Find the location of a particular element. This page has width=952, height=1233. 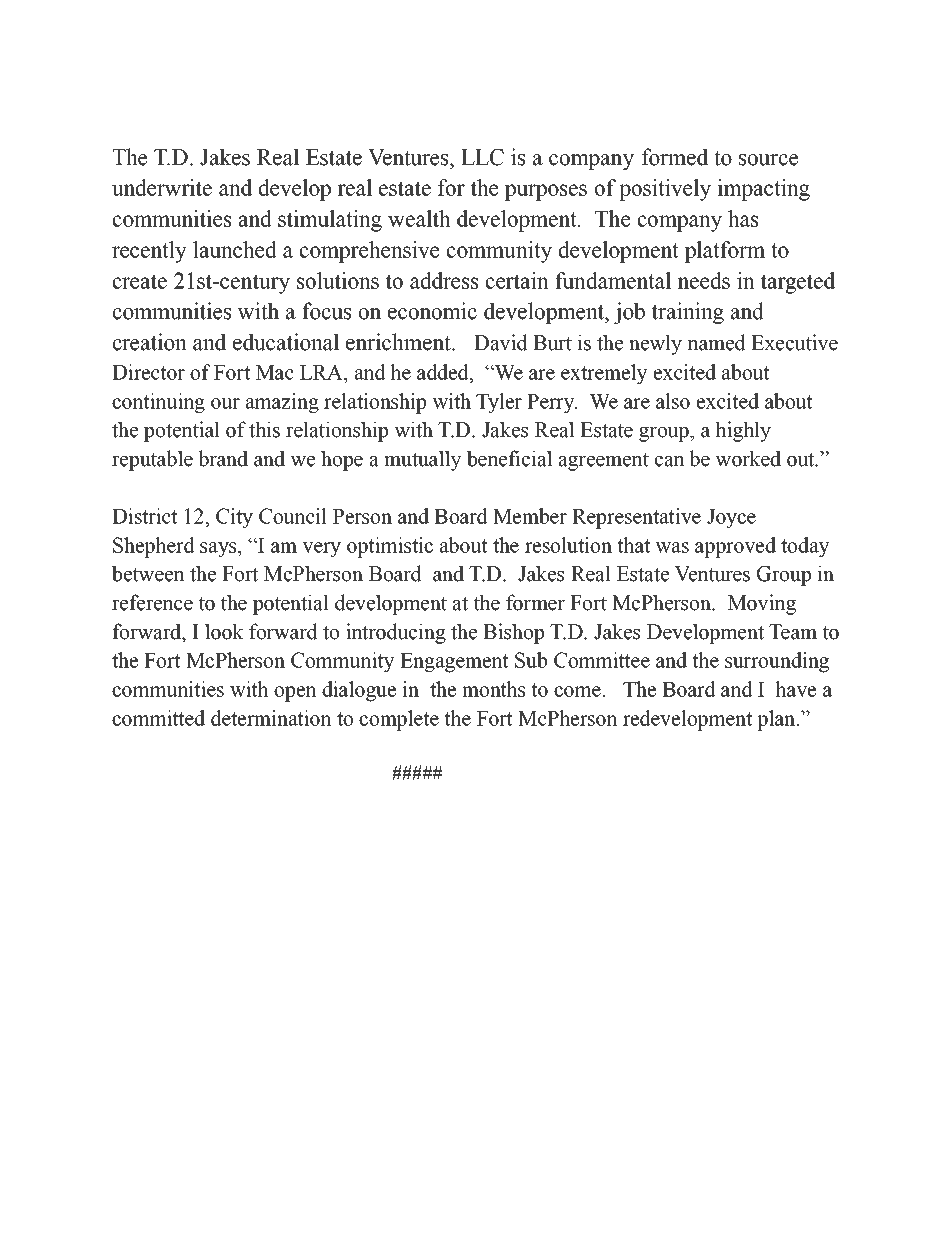

Joyce is located at coordinates (731, 519).
